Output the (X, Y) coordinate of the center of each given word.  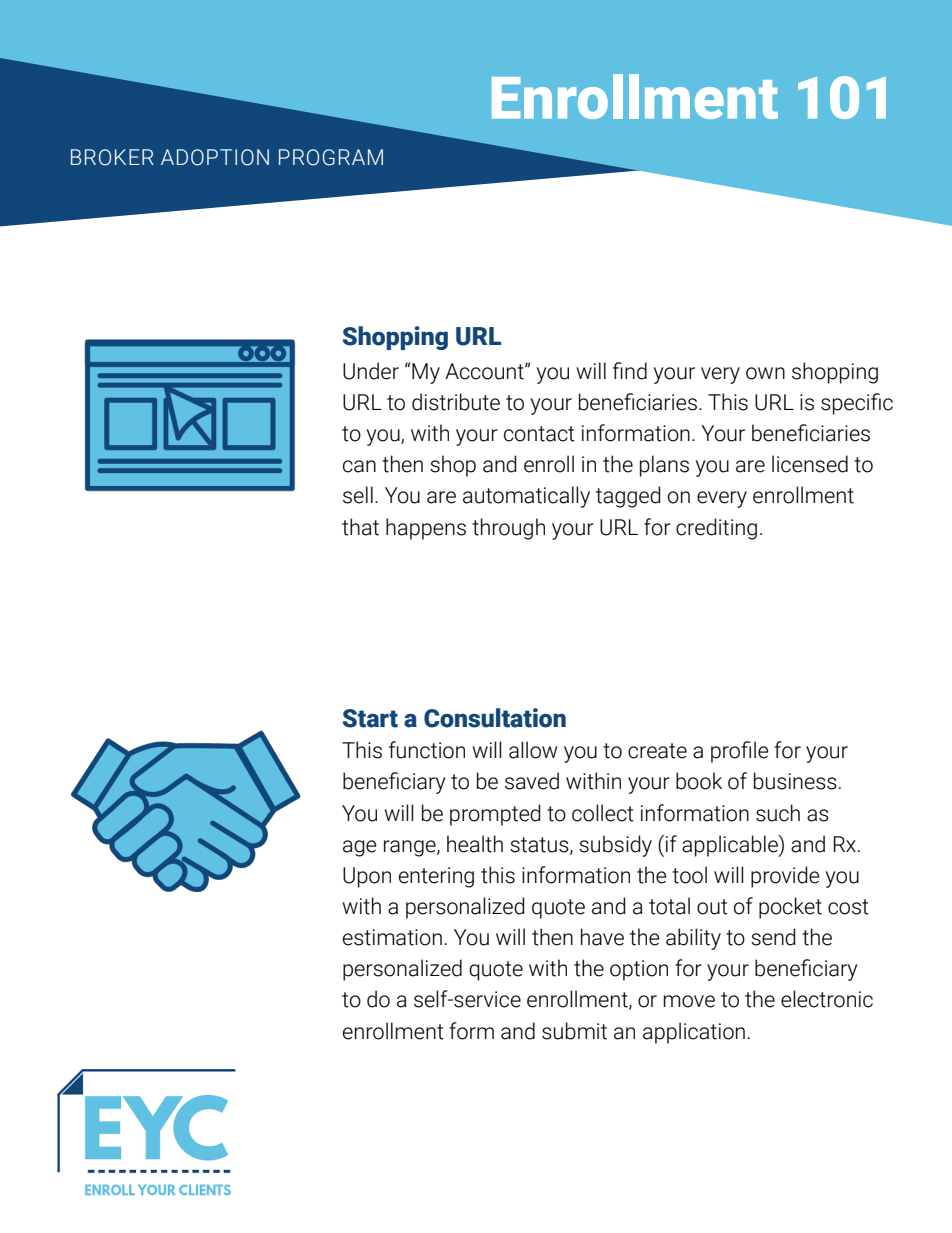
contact (539, 434)
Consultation (495, 718)
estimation (392, 937)
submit (574, 1031)
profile (740, 752)
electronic (827, 999)
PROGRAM (331, 157)
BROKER (112, 157)
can (359, 466)
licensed (810, 464)
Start (370, 718)
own (765, 373)
